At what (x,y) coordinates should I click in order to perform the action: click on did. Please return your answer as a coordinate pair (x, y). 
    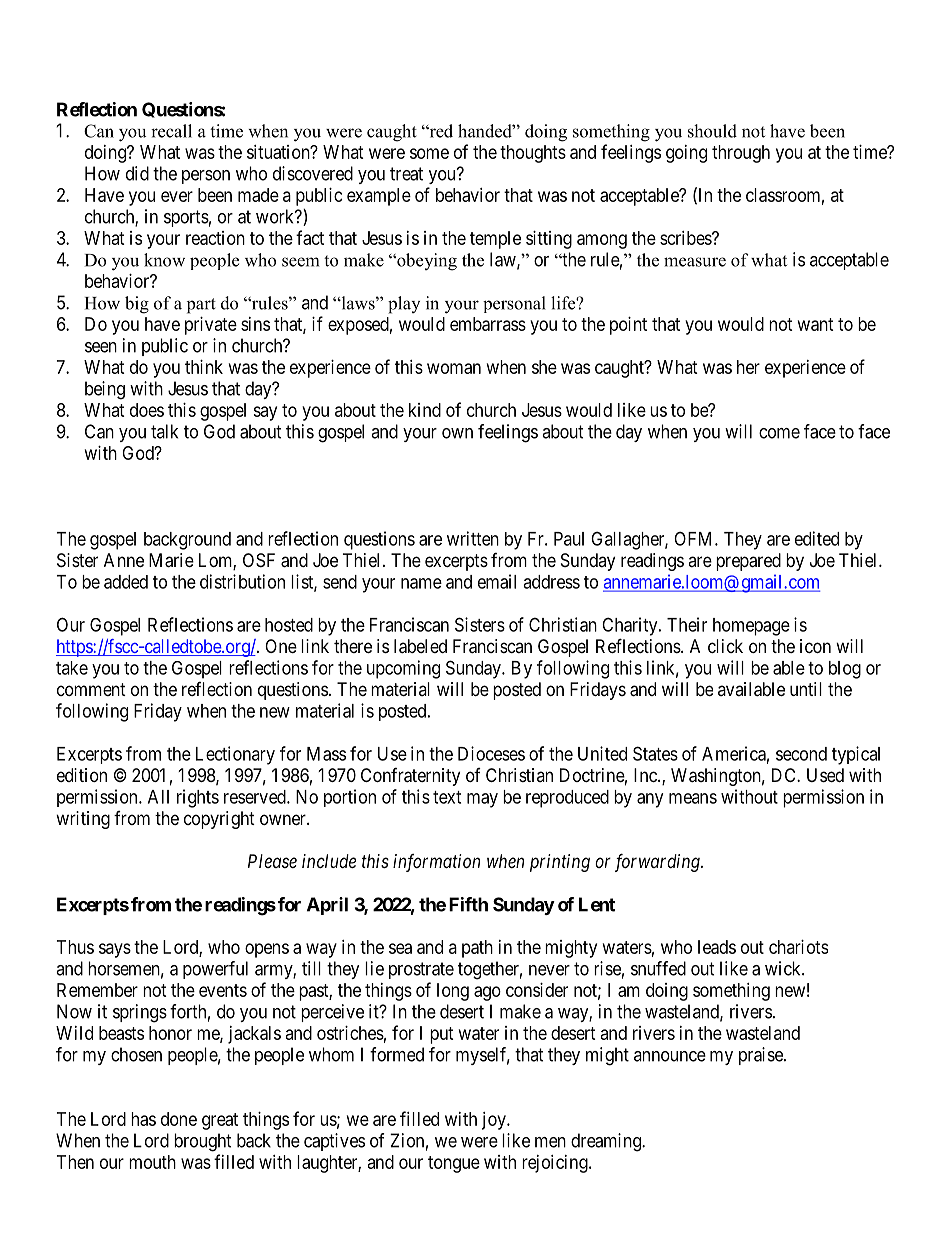
    Looking at the image, I should click on (137, 173).
